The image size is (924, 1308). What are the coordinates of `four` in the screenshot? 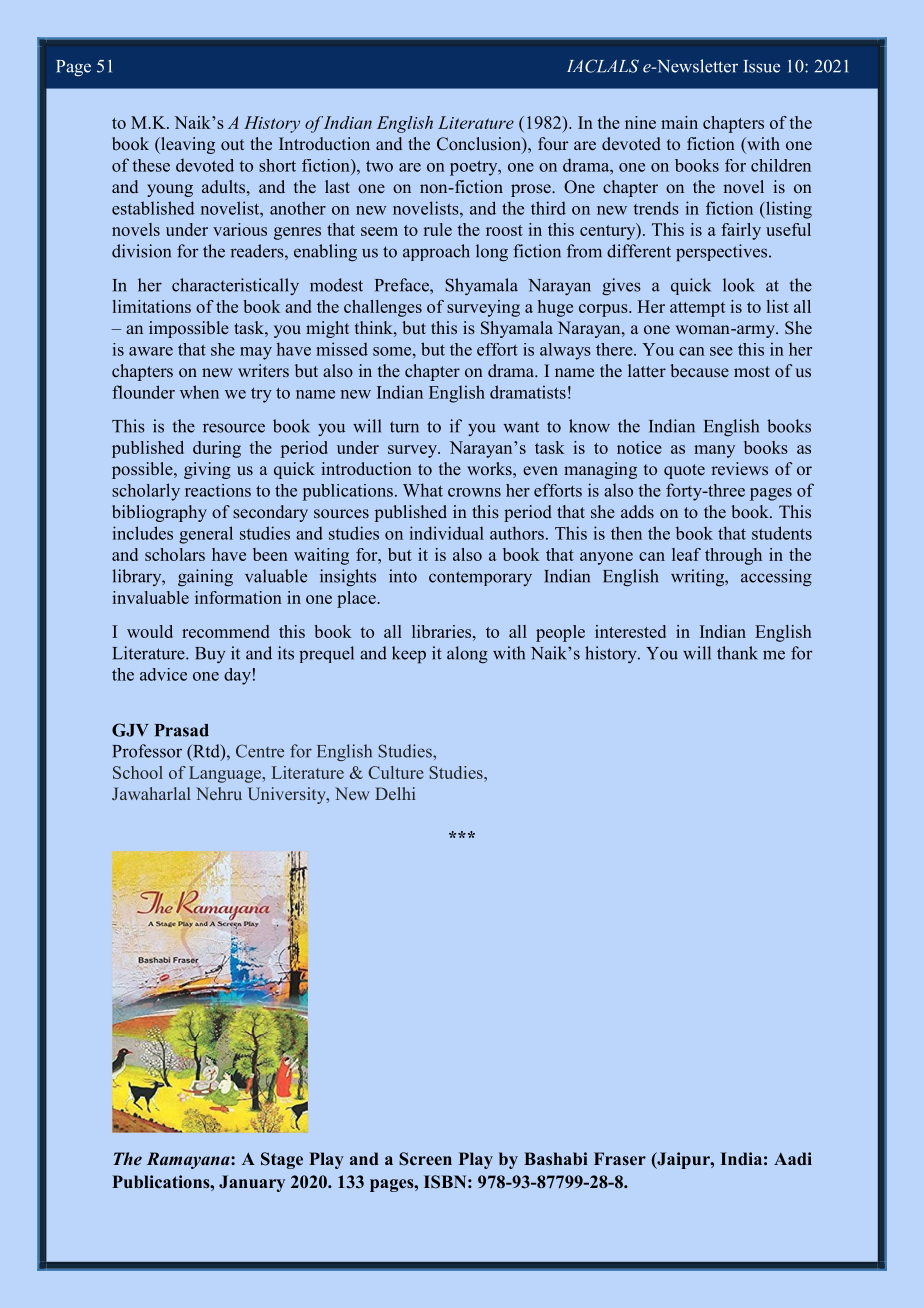 It's located at (553, 143).
